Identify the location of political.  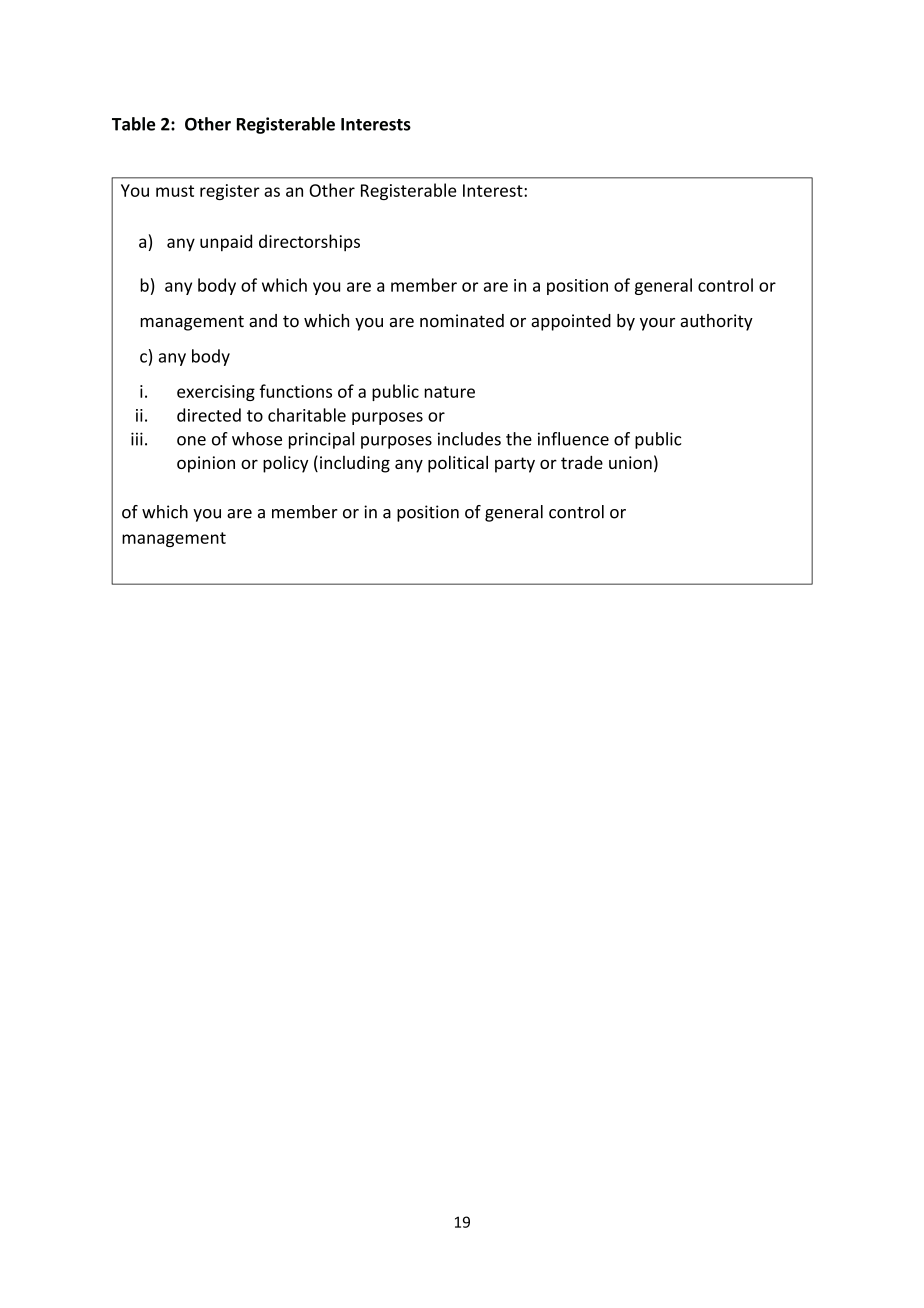
(458, 464).
